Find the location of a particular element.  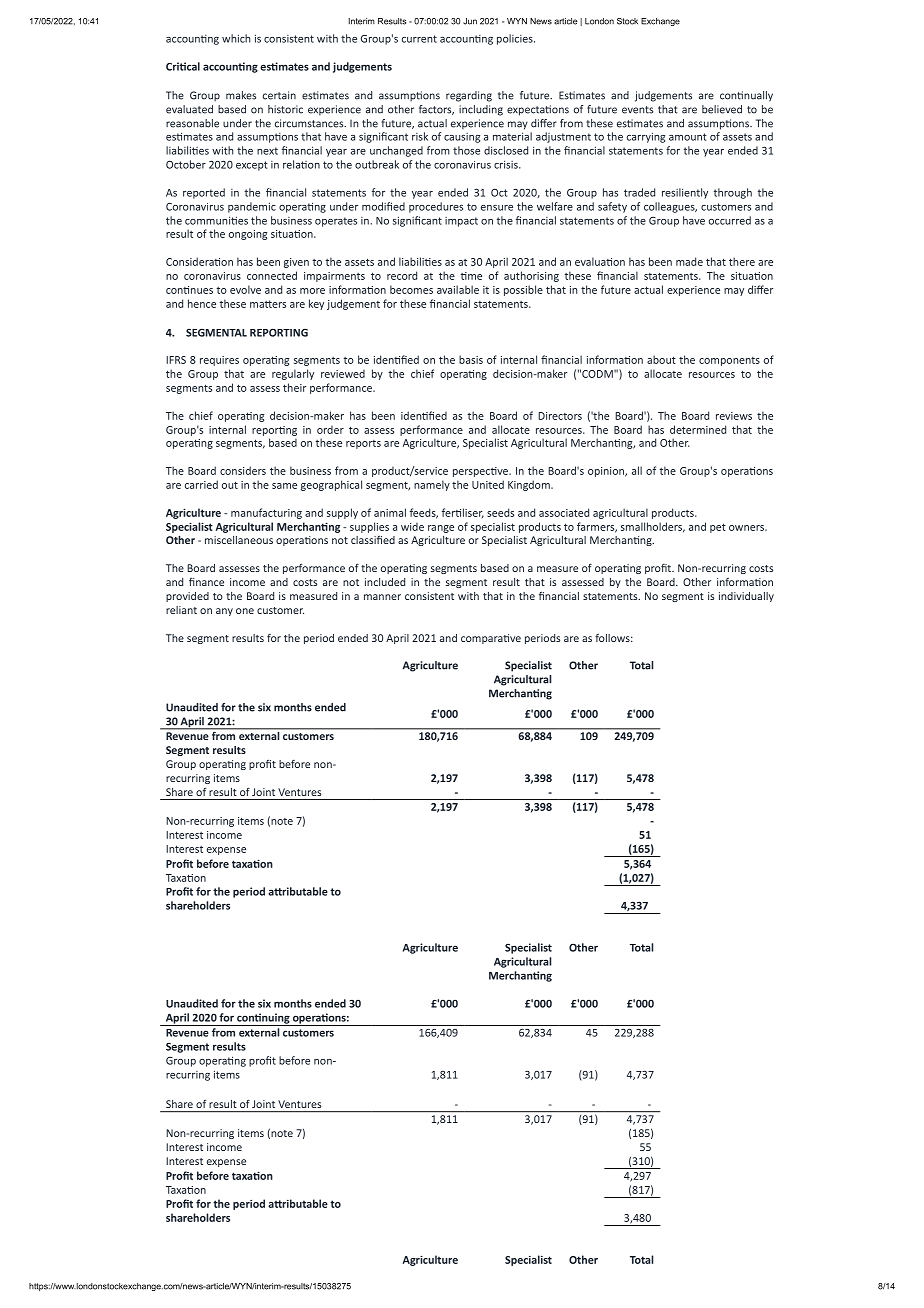

any is located at coordinates (224, 612).
